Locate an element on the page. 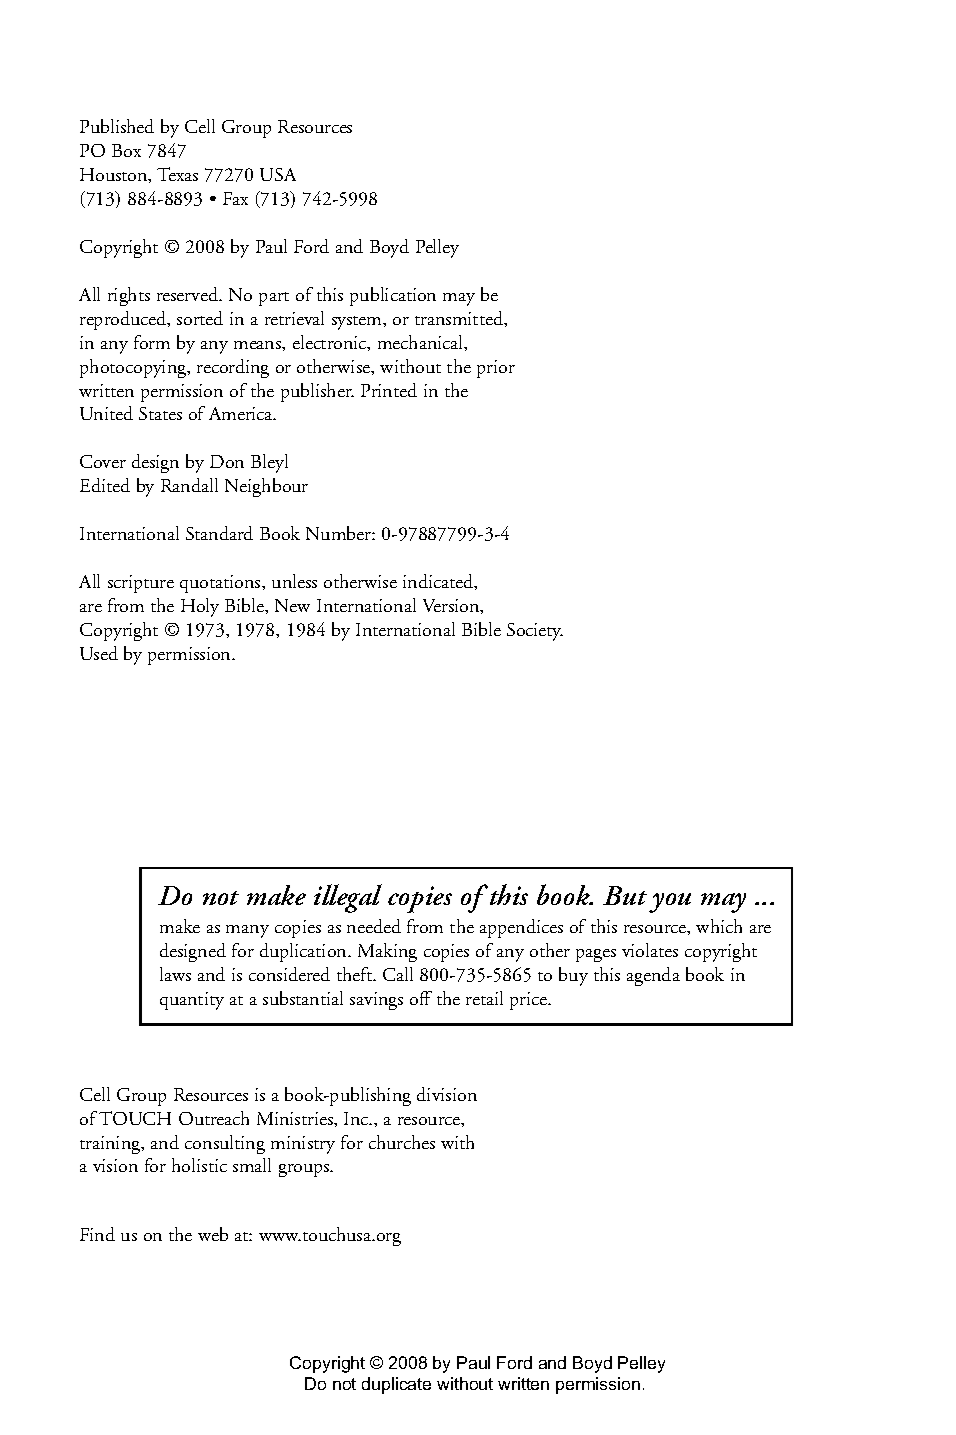 This page has height=1435, width=956. laws is located at coordinates (175, 974).
